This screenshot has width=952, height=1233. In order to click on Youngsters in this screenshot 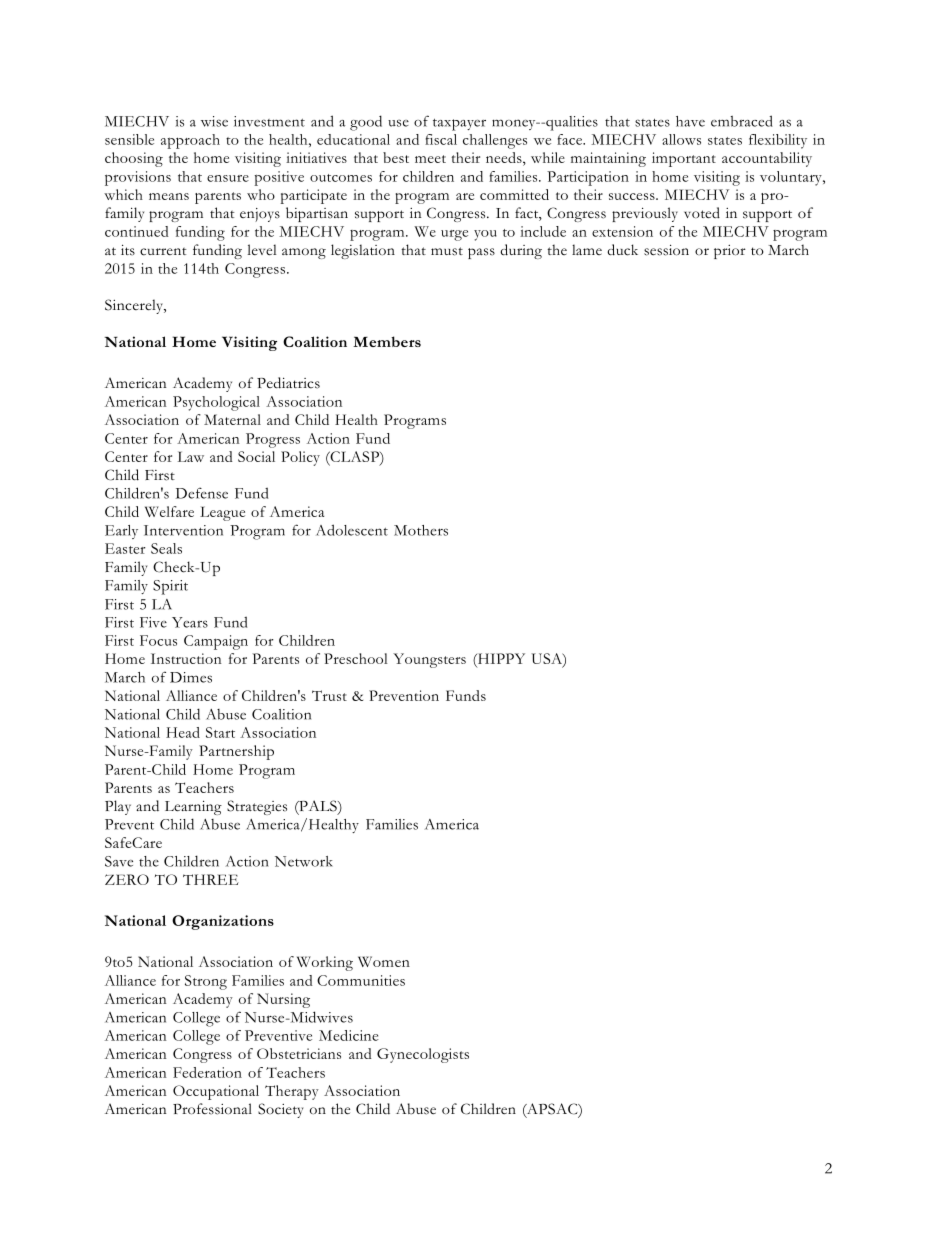, I will do `click(429, 660)`.
